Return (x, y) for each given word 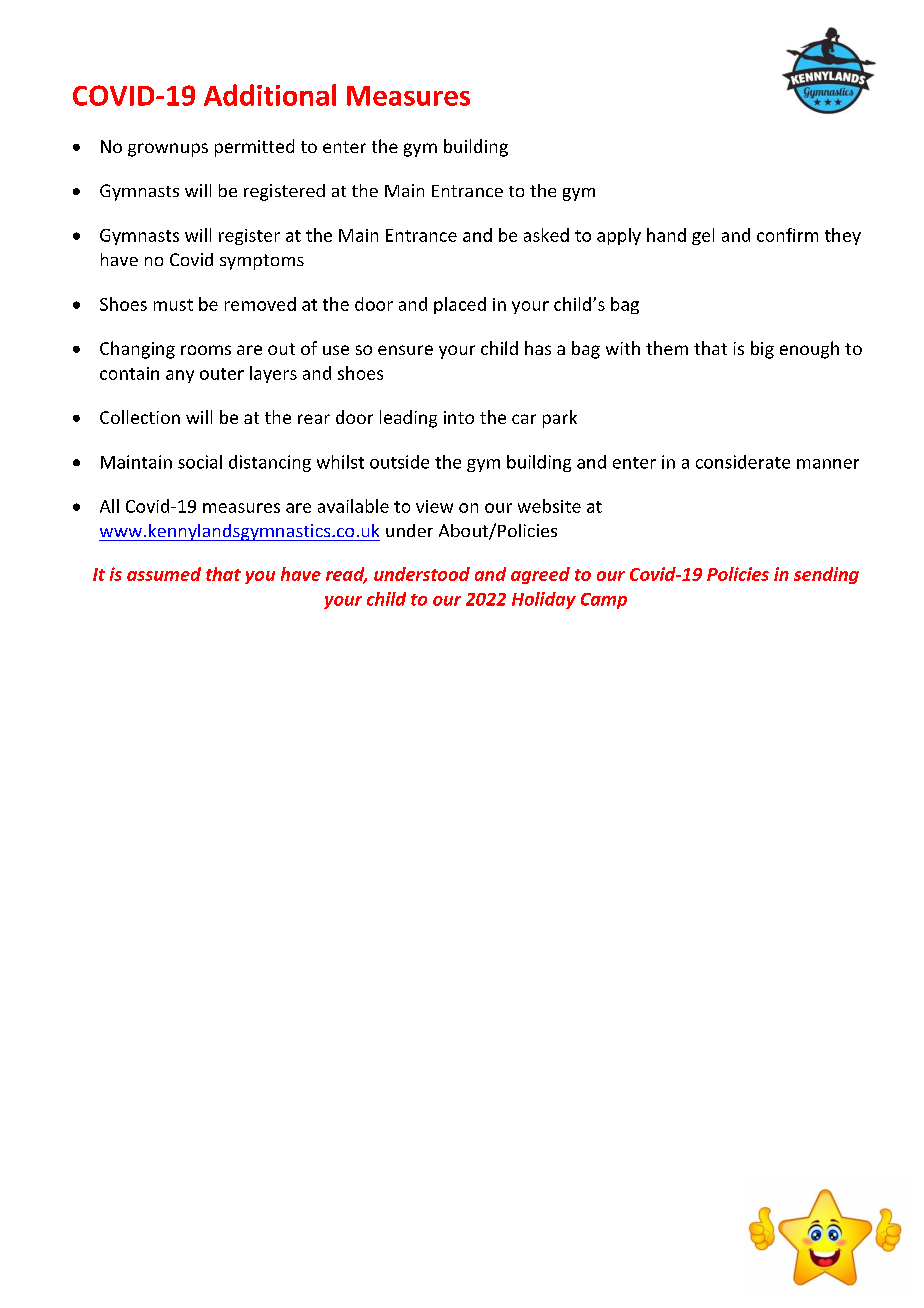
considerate (743, 462)
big (762, 350)
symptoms (262, 262)
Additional (270, 95)
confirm (787, 235)
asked (546, 235)
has (538, 348)
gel (703, 236)
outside (399, 462)
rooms (206, 350)
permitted (254, 148)
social (200, 462)
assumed (164, 574)
